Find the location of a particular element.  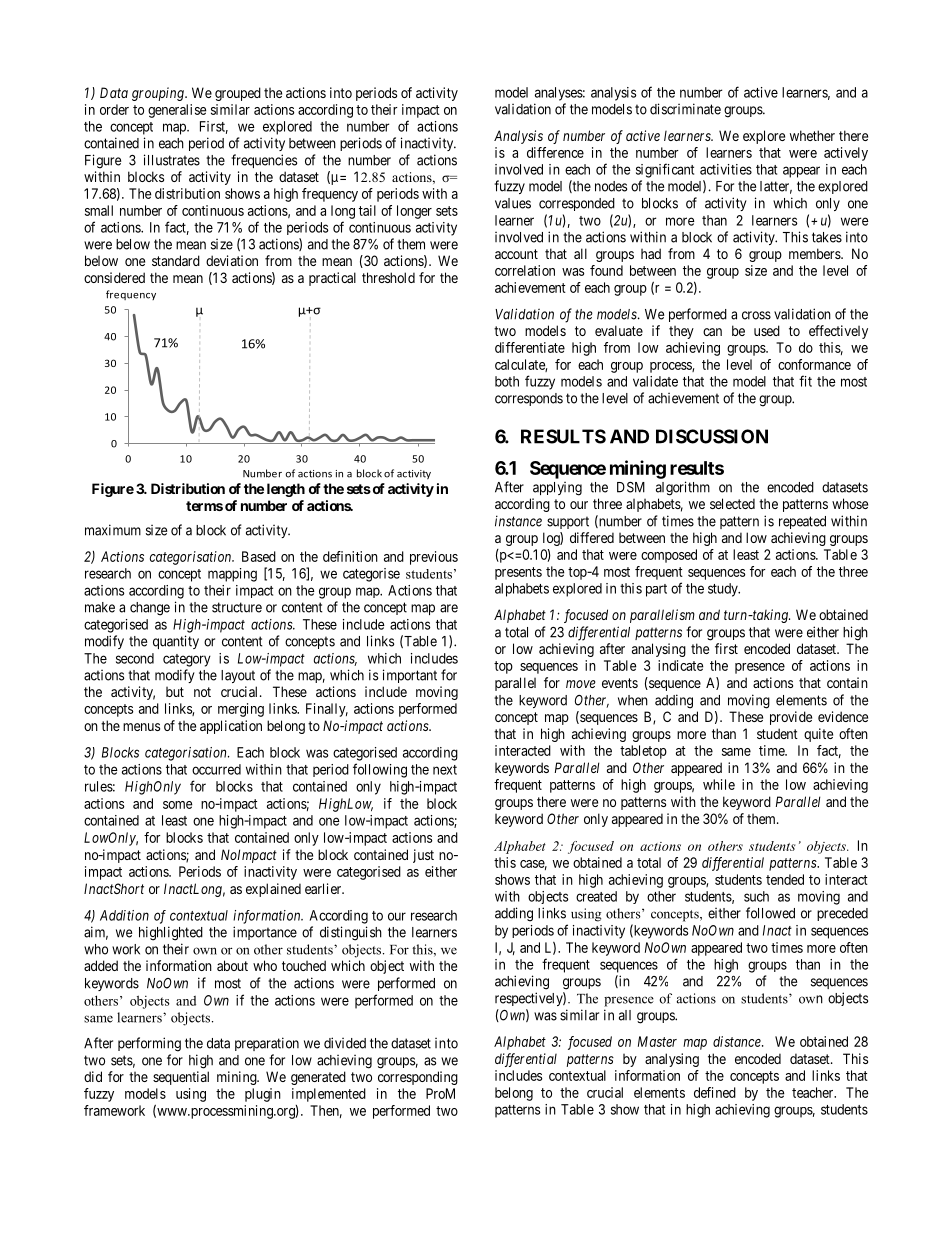

just is located at coordinates (423, 856).
